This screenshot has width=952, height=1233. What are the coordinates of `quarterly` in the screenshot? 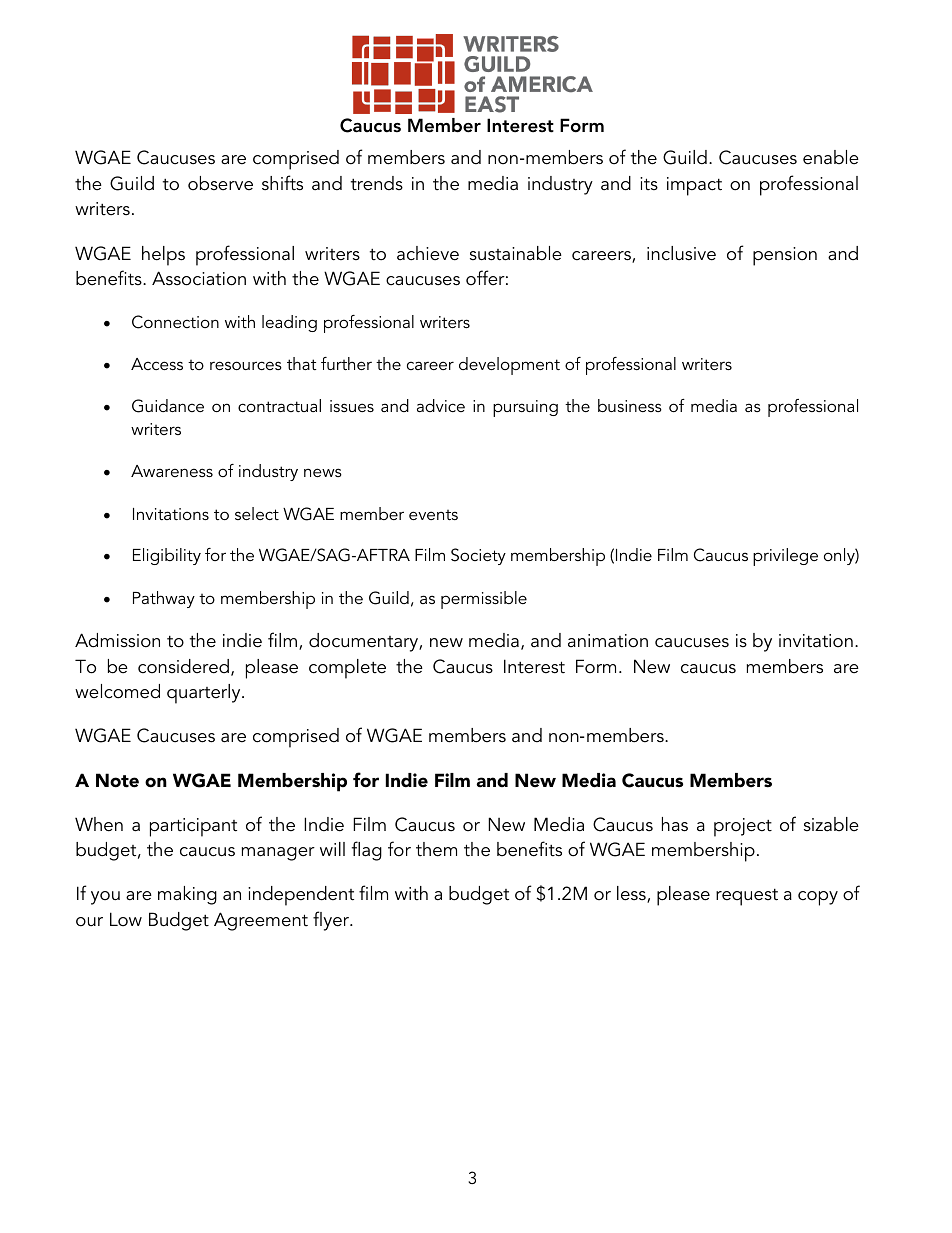 It's located at (205, 694).
